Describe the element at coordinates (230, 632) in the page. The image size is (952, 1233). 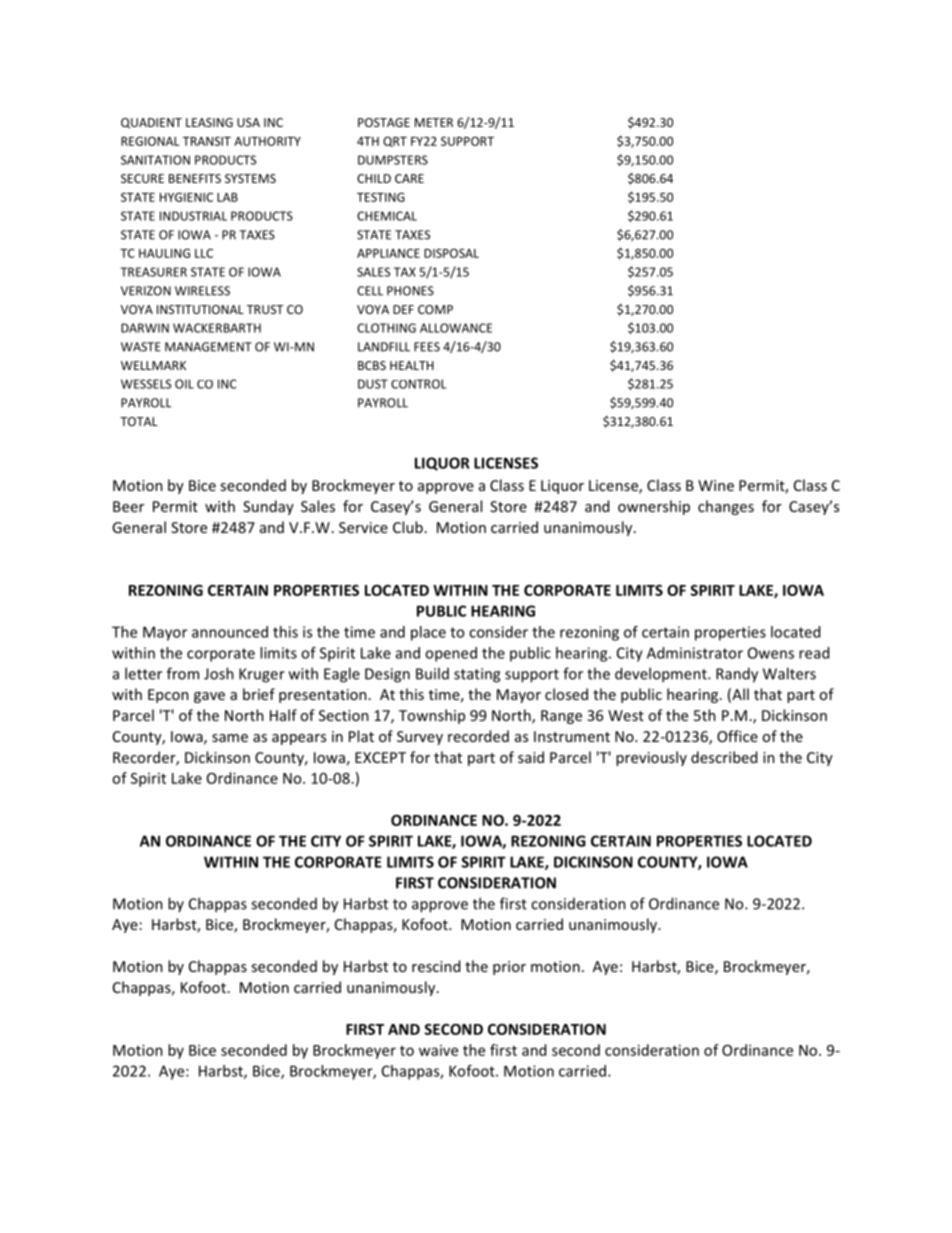
I see `announced` at that location.
